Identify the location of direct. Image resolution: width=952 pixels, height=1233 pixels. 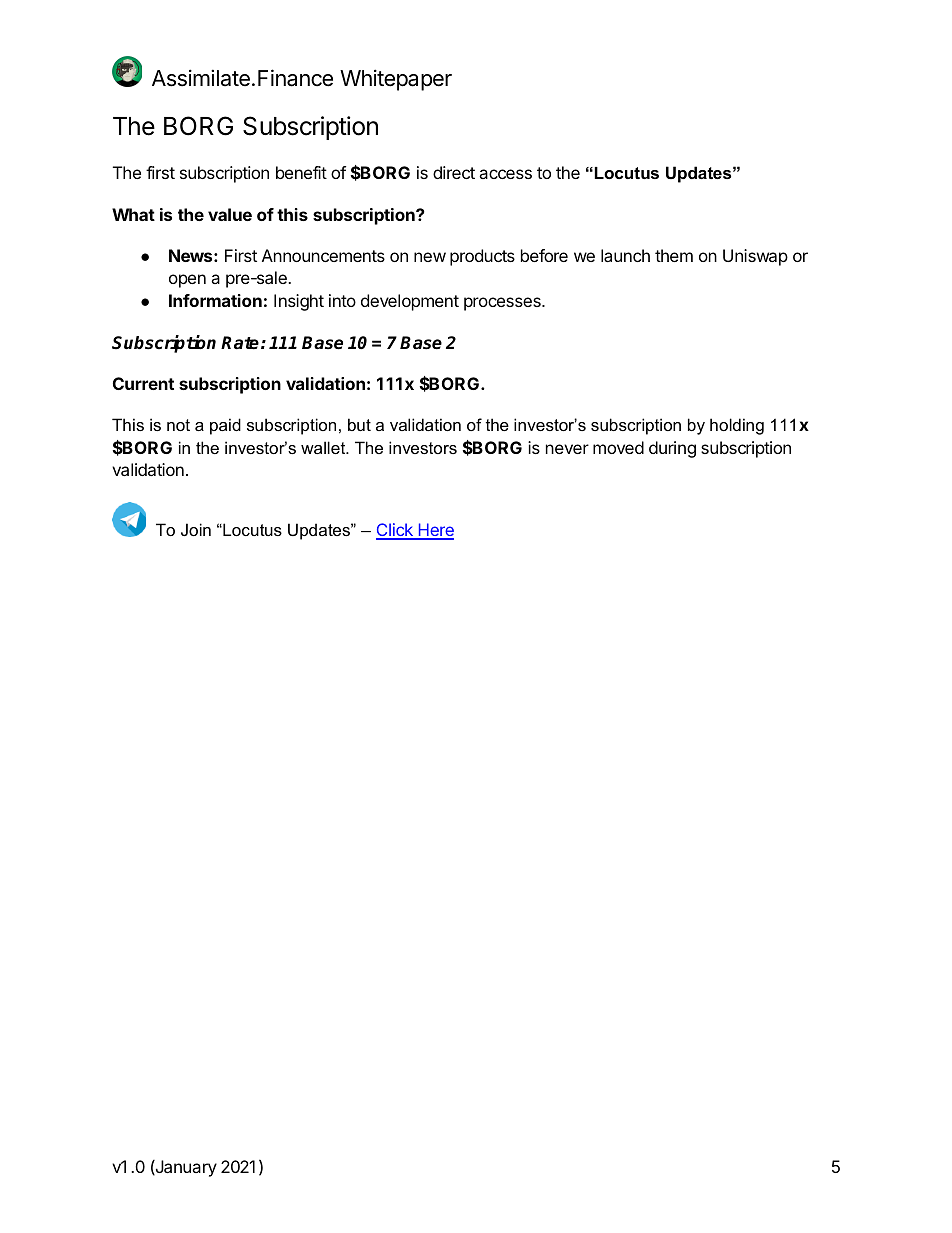
(454, 172).
